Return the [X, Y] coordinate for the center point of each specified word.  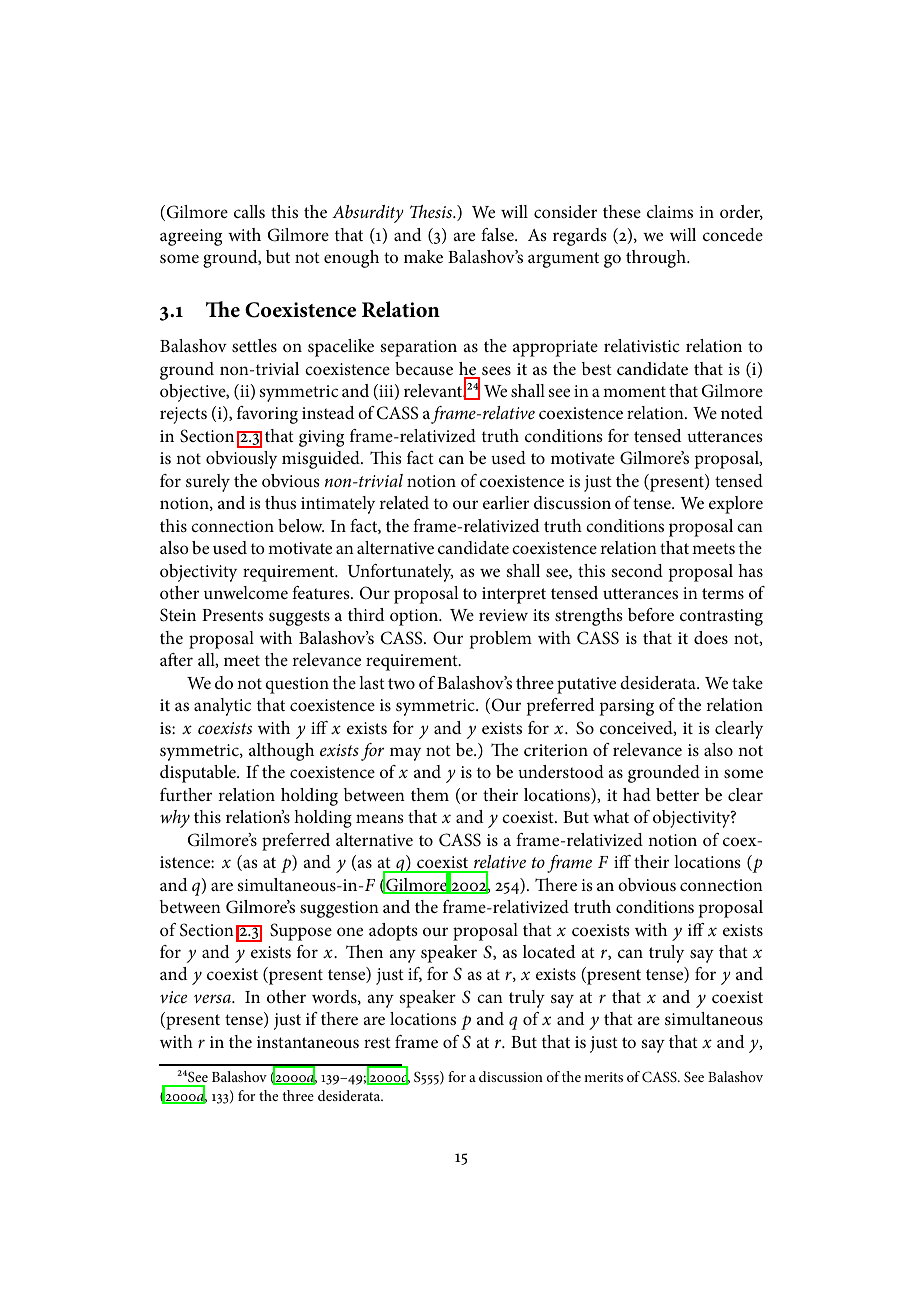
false [498, 235]
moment [634, 391]
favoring [267, 415]
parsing [627, 707]
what [611, 816]
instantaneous [308, 1042]
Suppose [301, 932]
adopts [393, 932]
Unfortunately [400, 573]
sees [496, 371]
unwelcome [246, 592]
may [405, 754]
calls [249, 211]
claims [670, 211]
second [637, 570]
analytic [222, 707]
